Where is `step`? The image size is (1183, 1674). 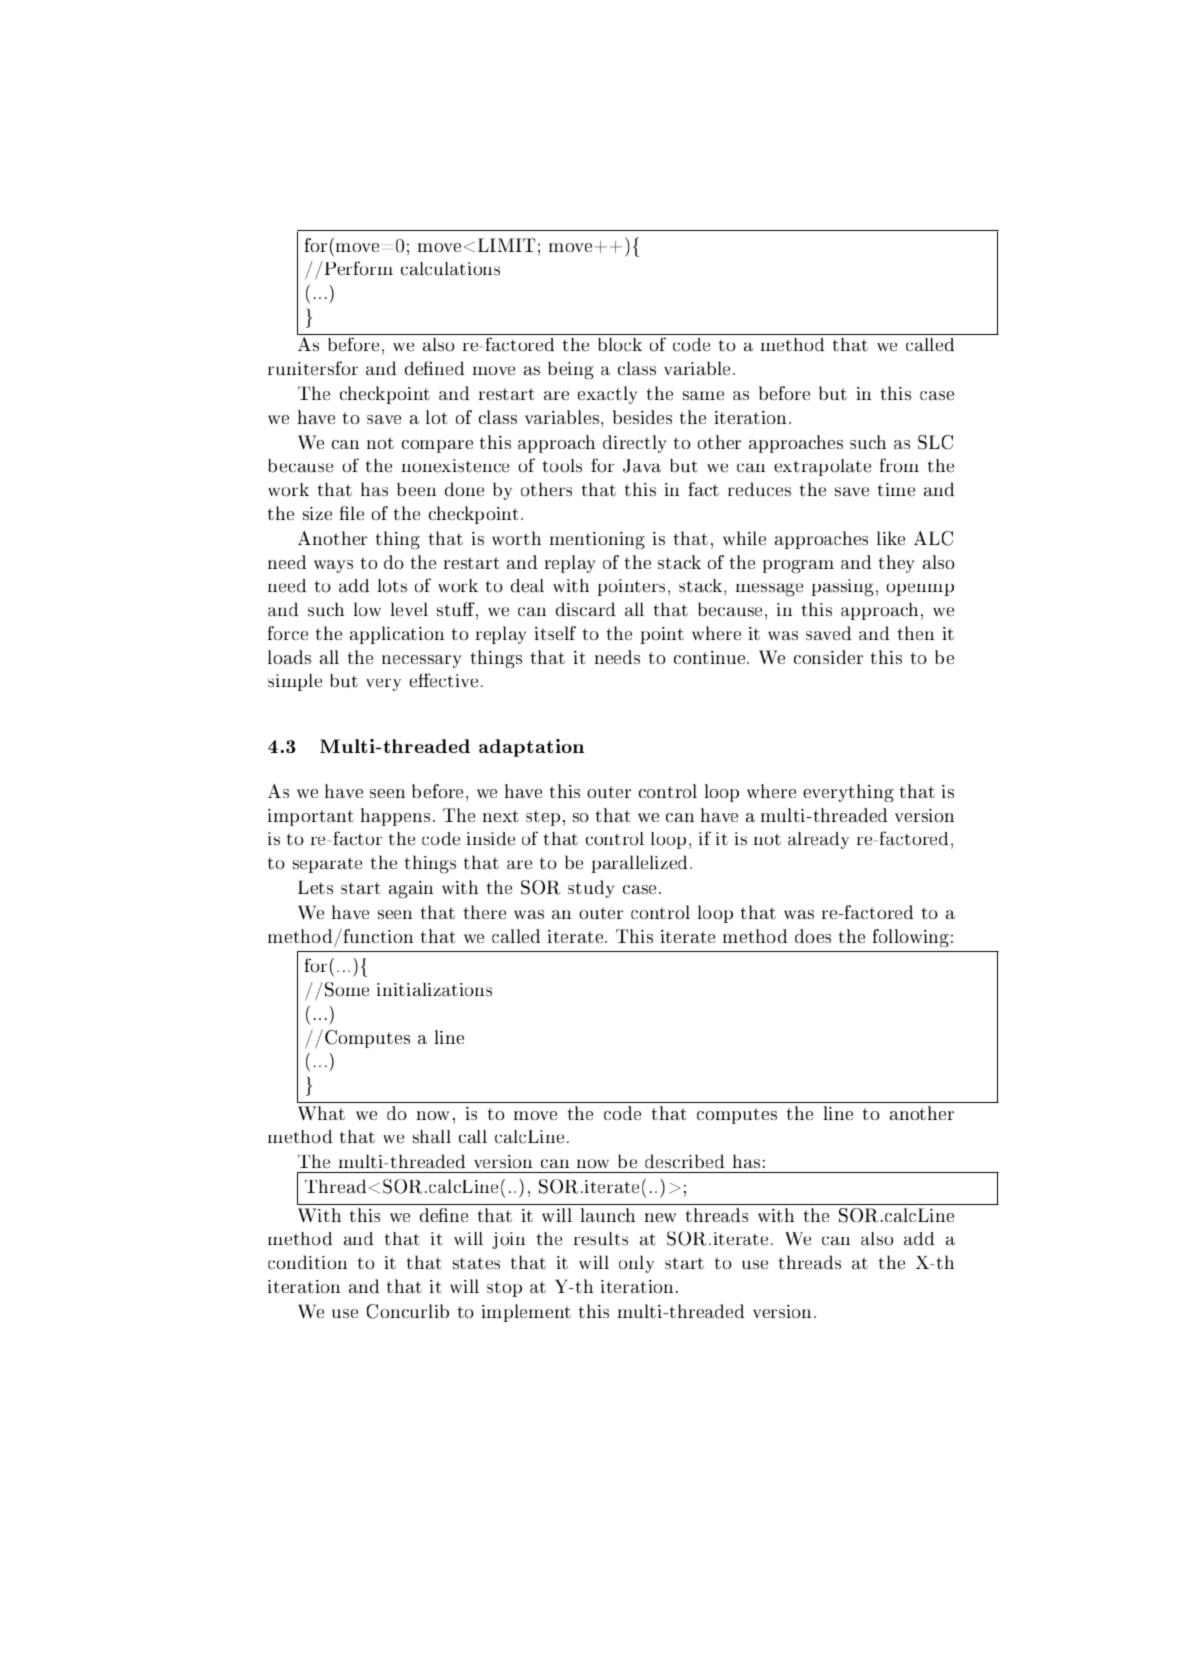 step is located at coordinates (543, 818).
